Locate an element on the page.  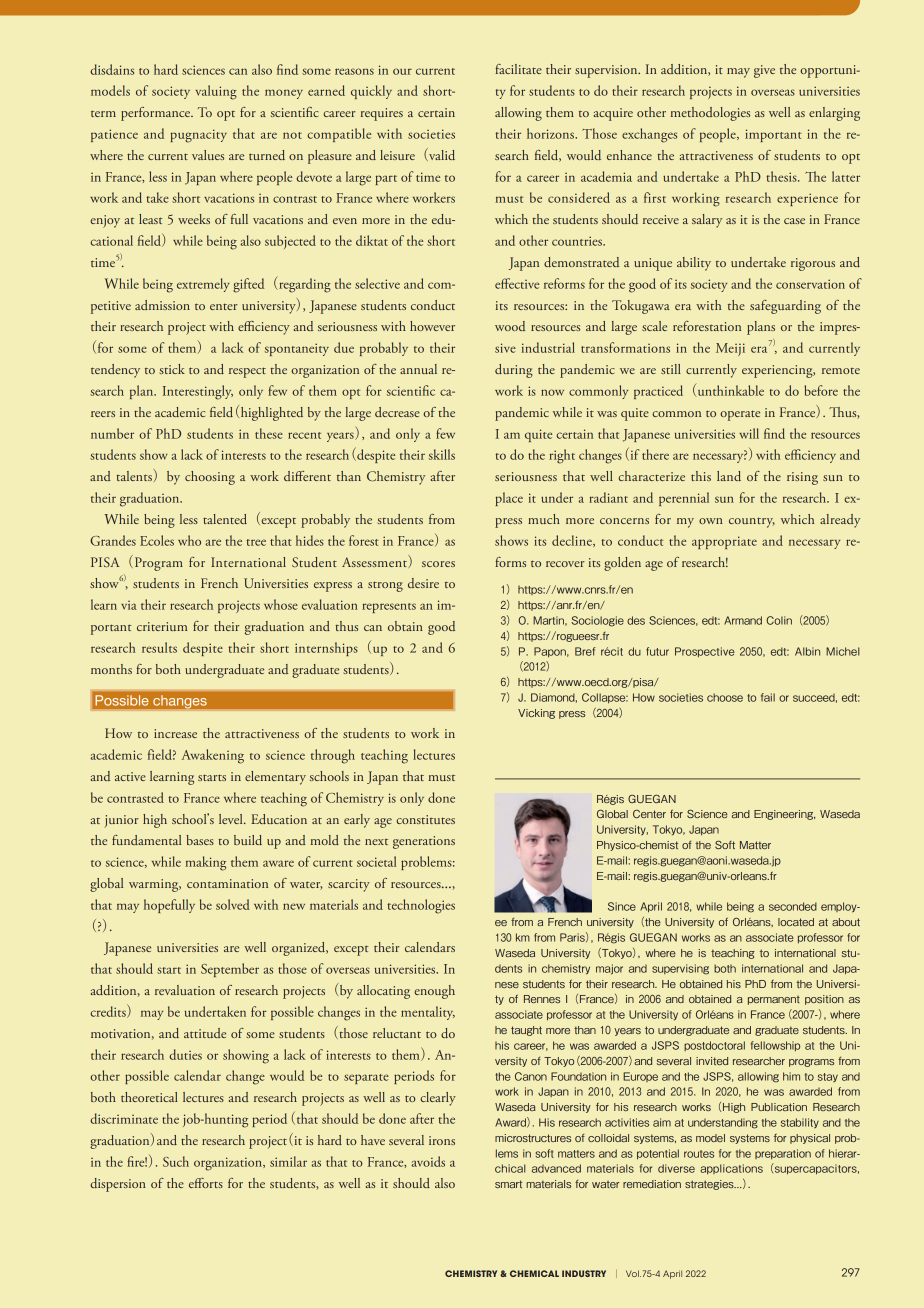
Such is located at coordinates (176, 1161).
